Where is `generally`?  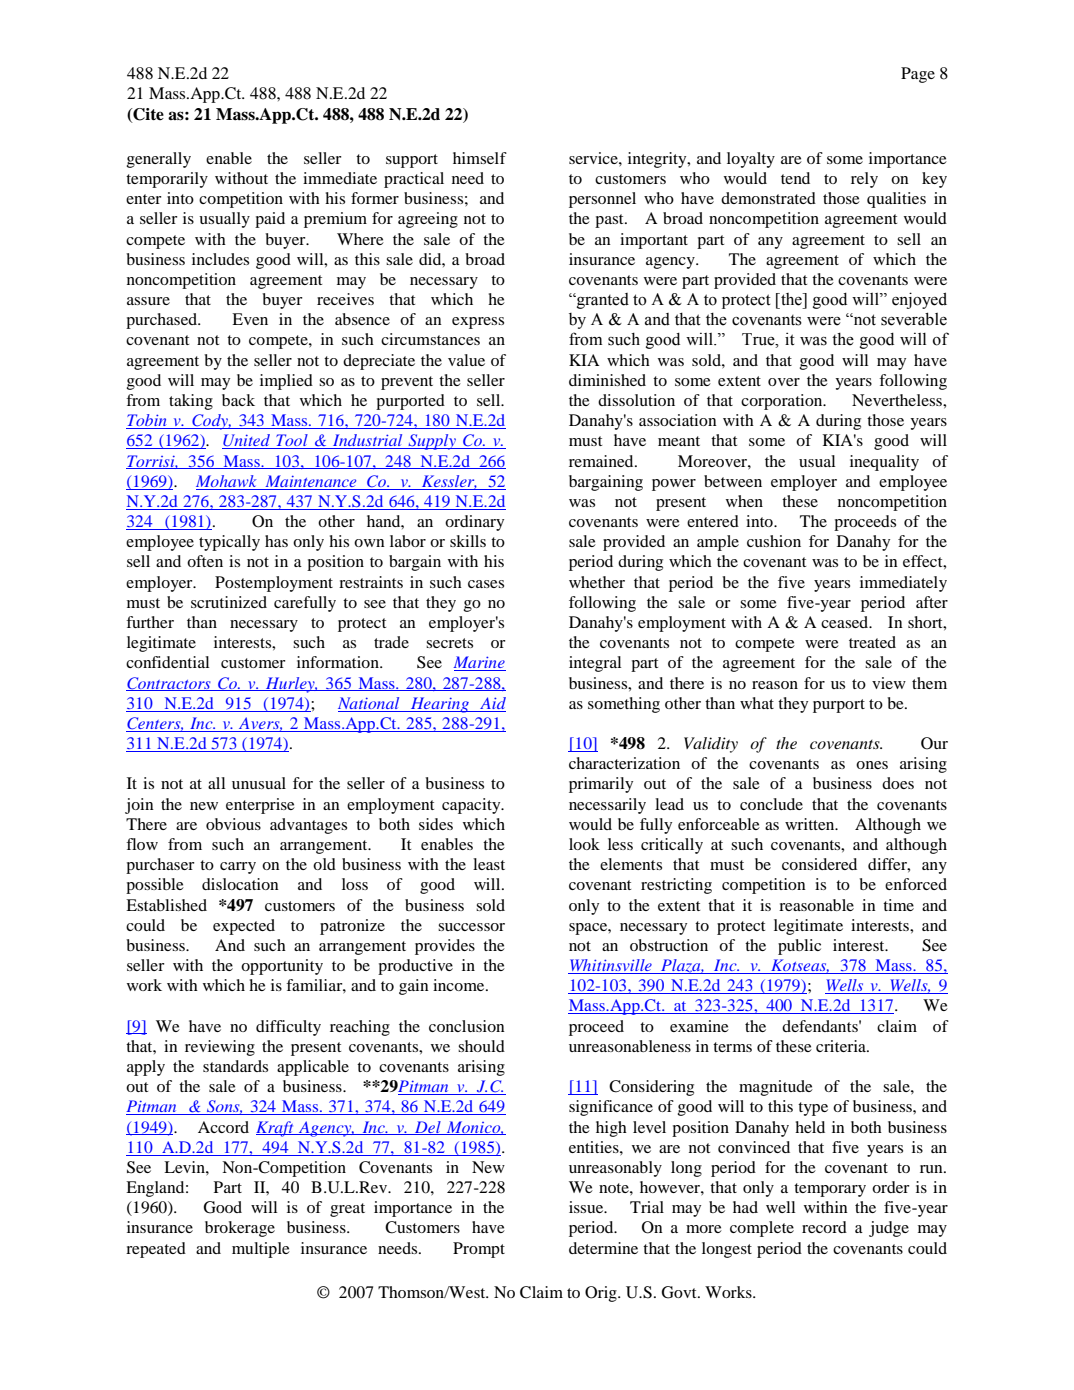
generally is located at coordinates (159, 160).
